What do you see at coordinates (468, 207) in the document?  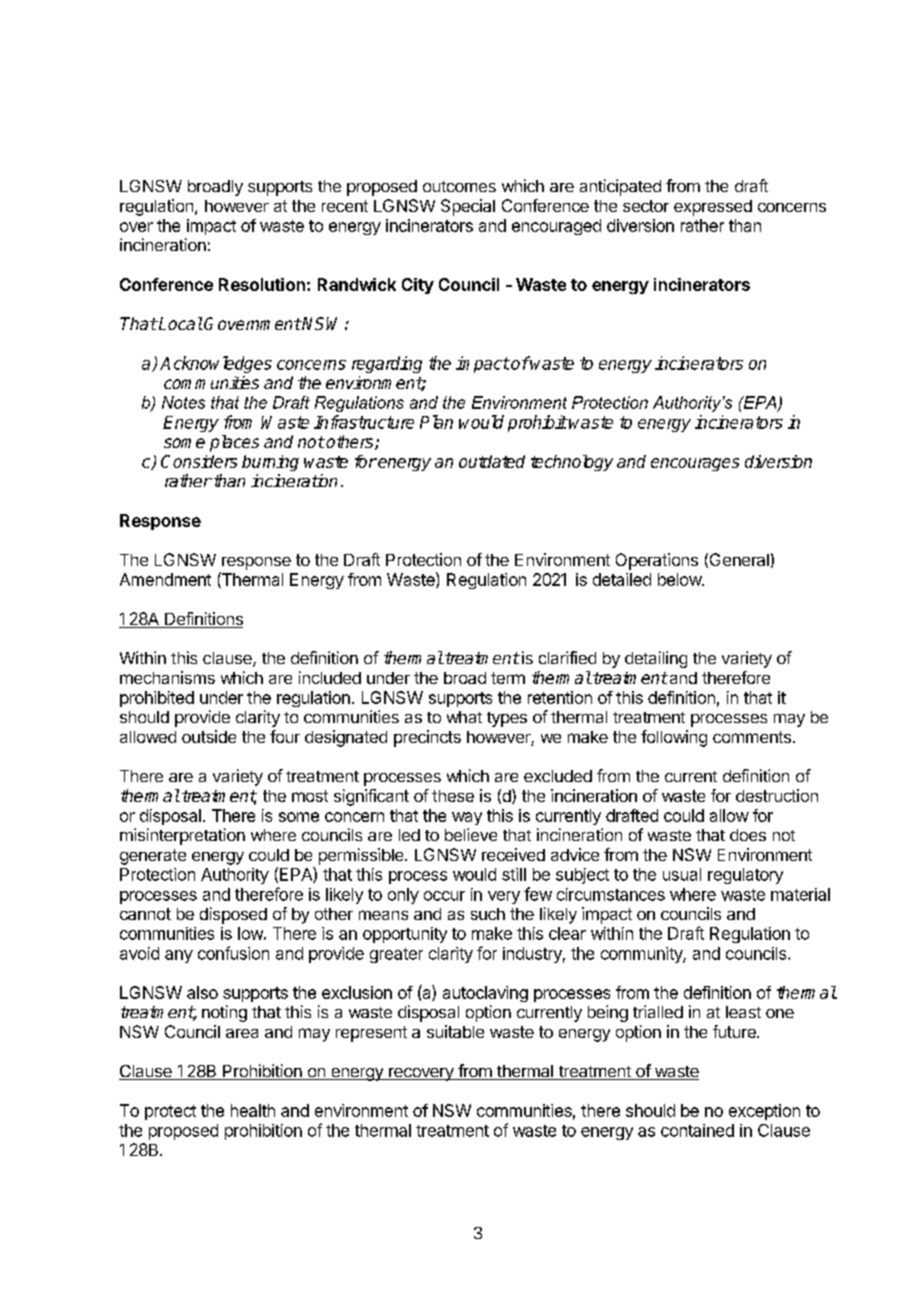 I see `Special` at bounding box center [468, 207].
